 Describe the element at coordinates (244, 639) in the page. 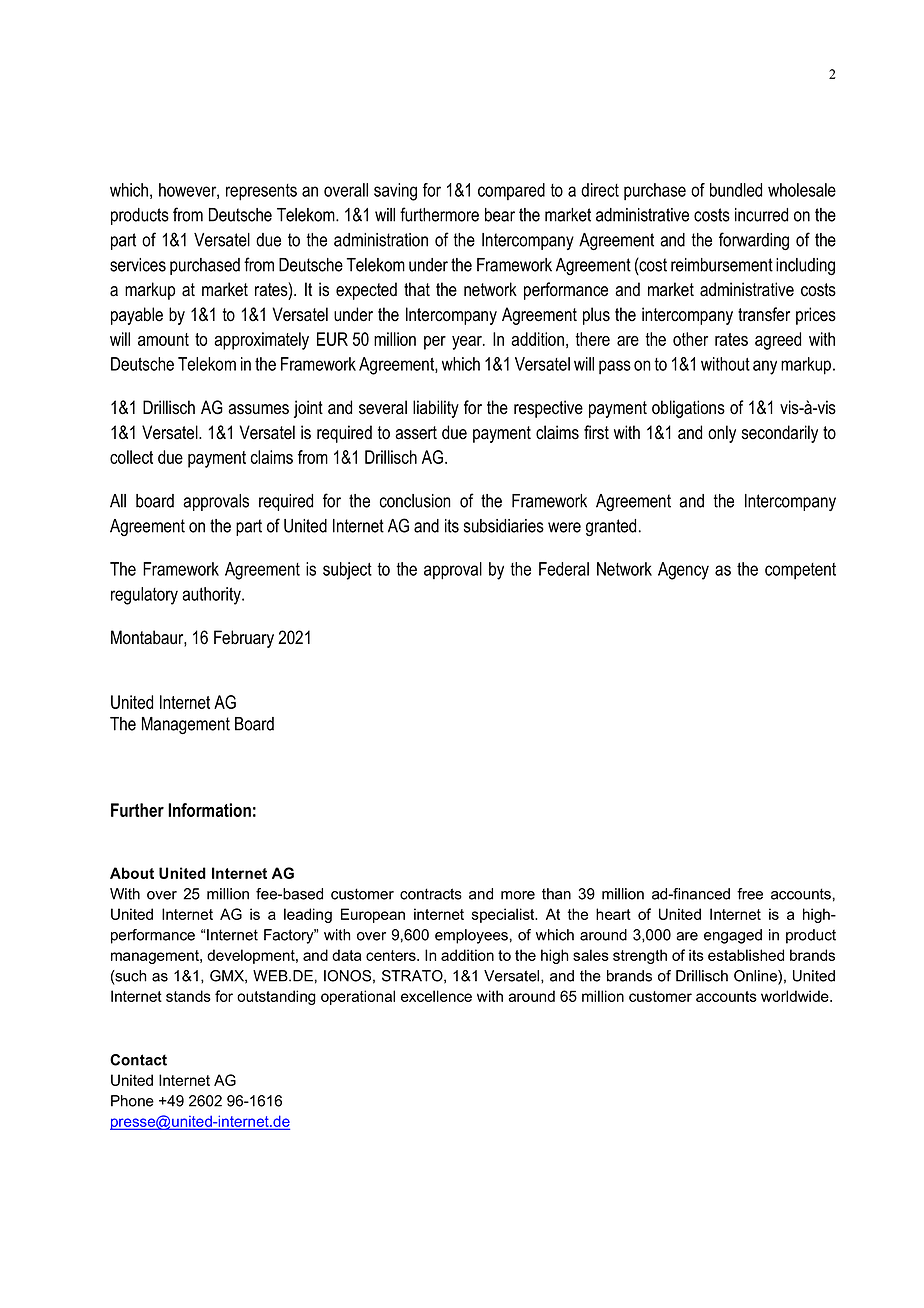

I see `February` at that location.
